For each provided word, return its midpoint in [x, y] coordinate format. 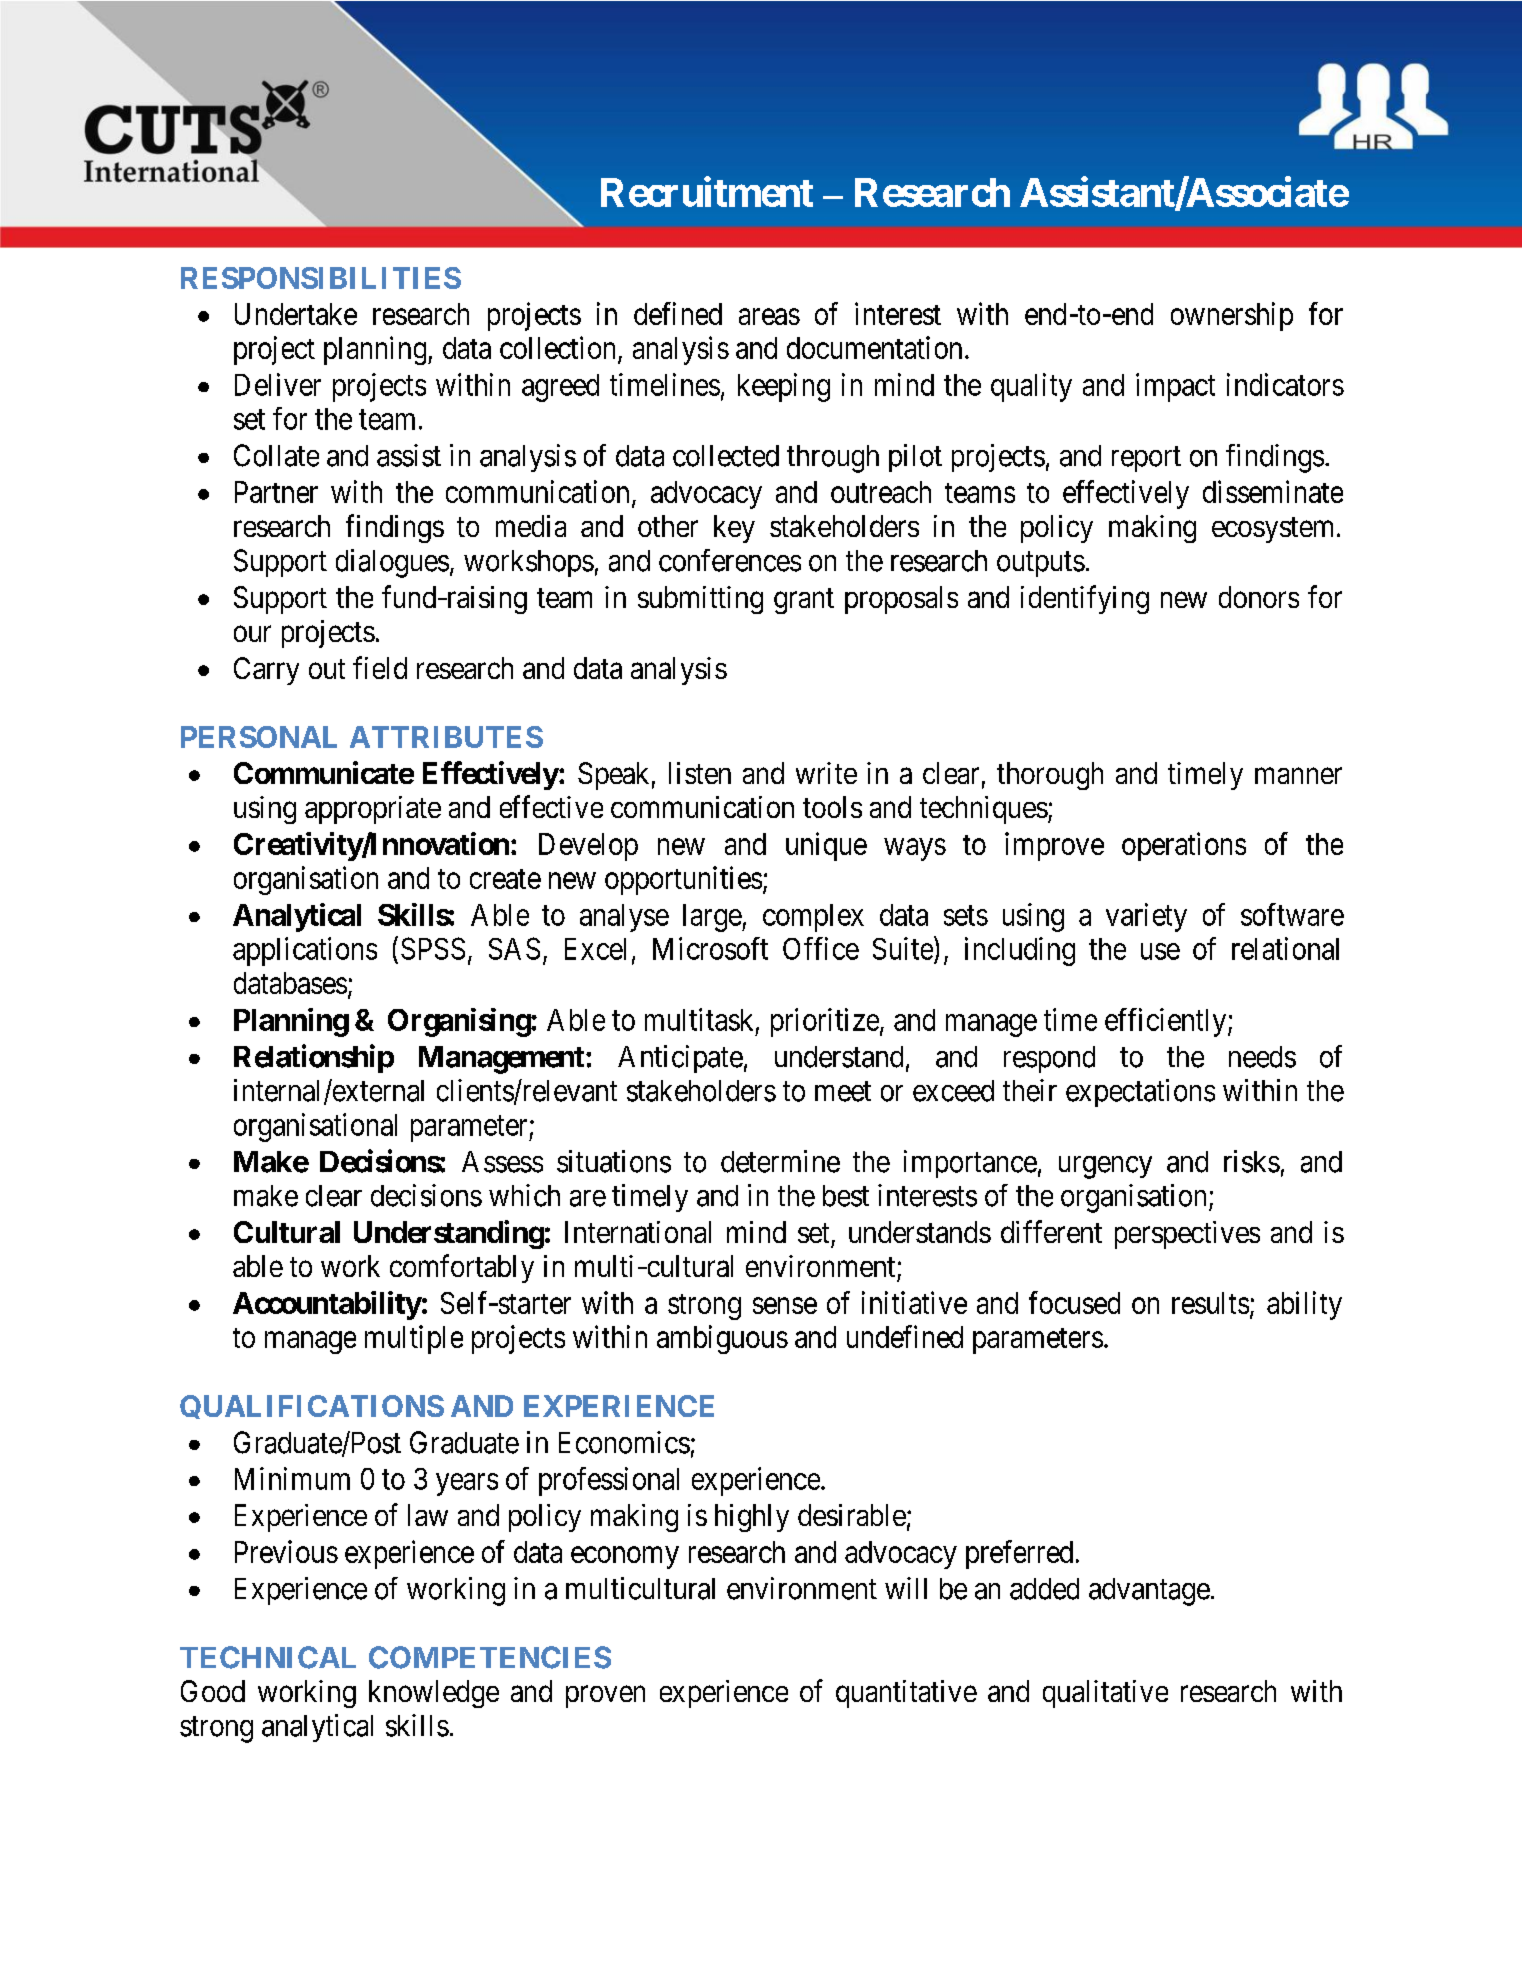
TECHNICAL [268, 1657]
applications [305, 951]
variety [1146, 917]
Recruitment [707, 192]
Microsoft [710, 948]
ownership [1232, 316]
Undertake [296, 314]
